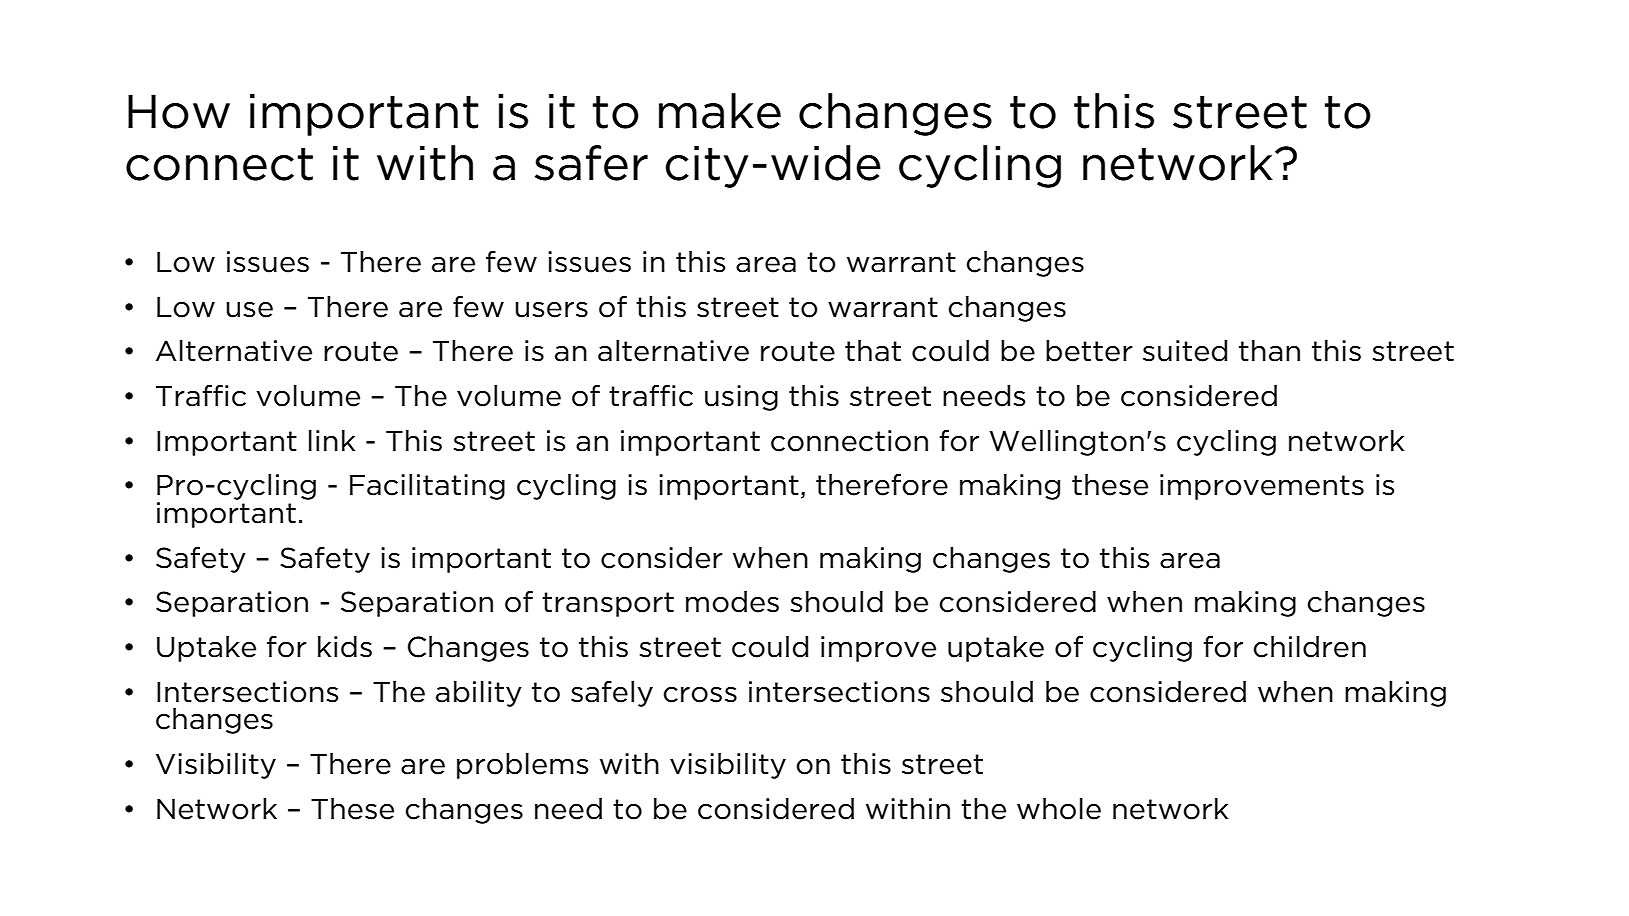  What do you see at coordinates (332, 440) in the page?
I see `link` at bounding box center [332, 440].
